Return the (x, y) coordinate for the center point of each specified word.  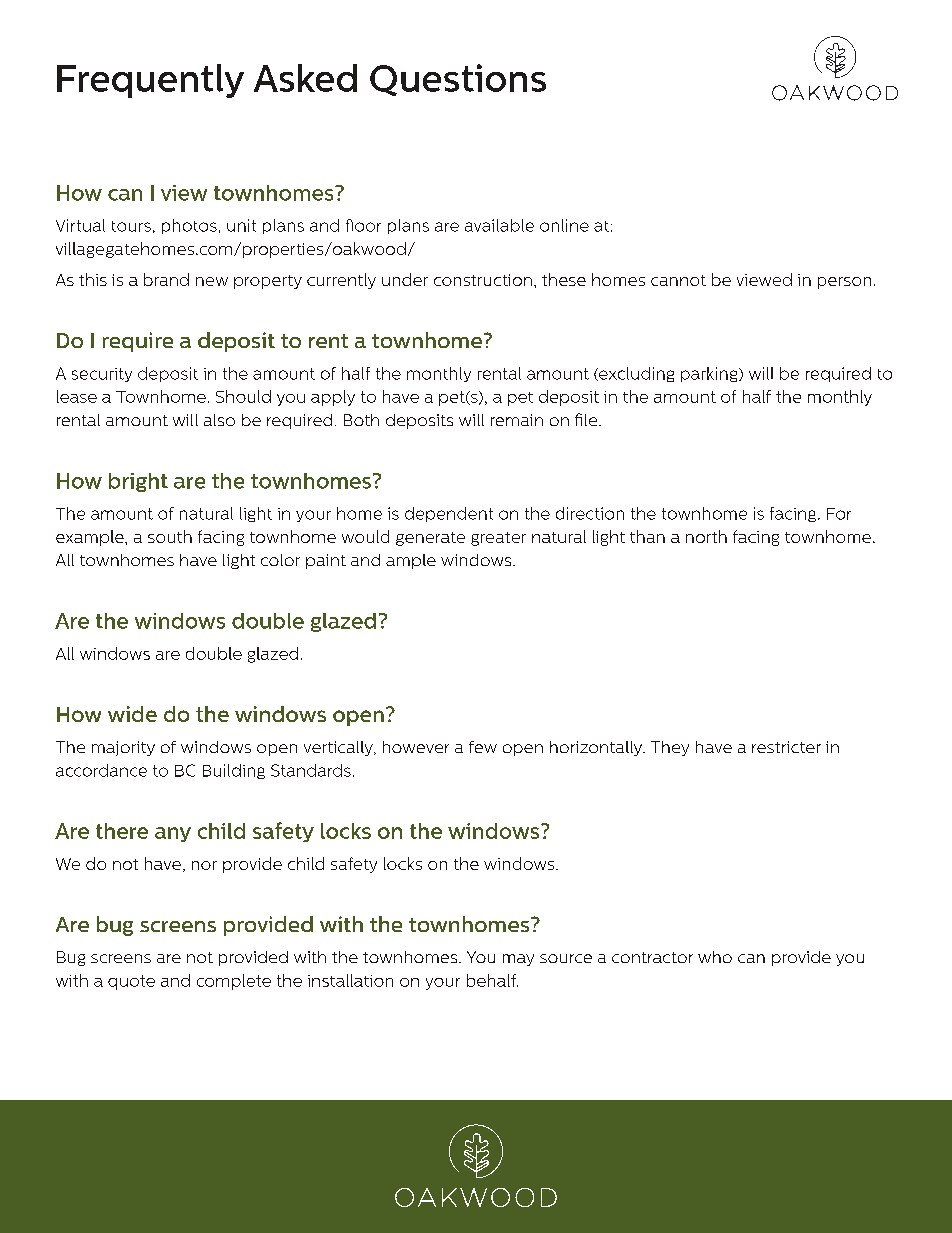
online (564, 225)
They (670, 748)
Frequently (150, 81)
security (102, 375)
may (518, 960)
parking (710, 374)
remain (517, 420)
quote (131, 982)
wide (132, 714)
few (483, 747)
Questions (458, 80)
